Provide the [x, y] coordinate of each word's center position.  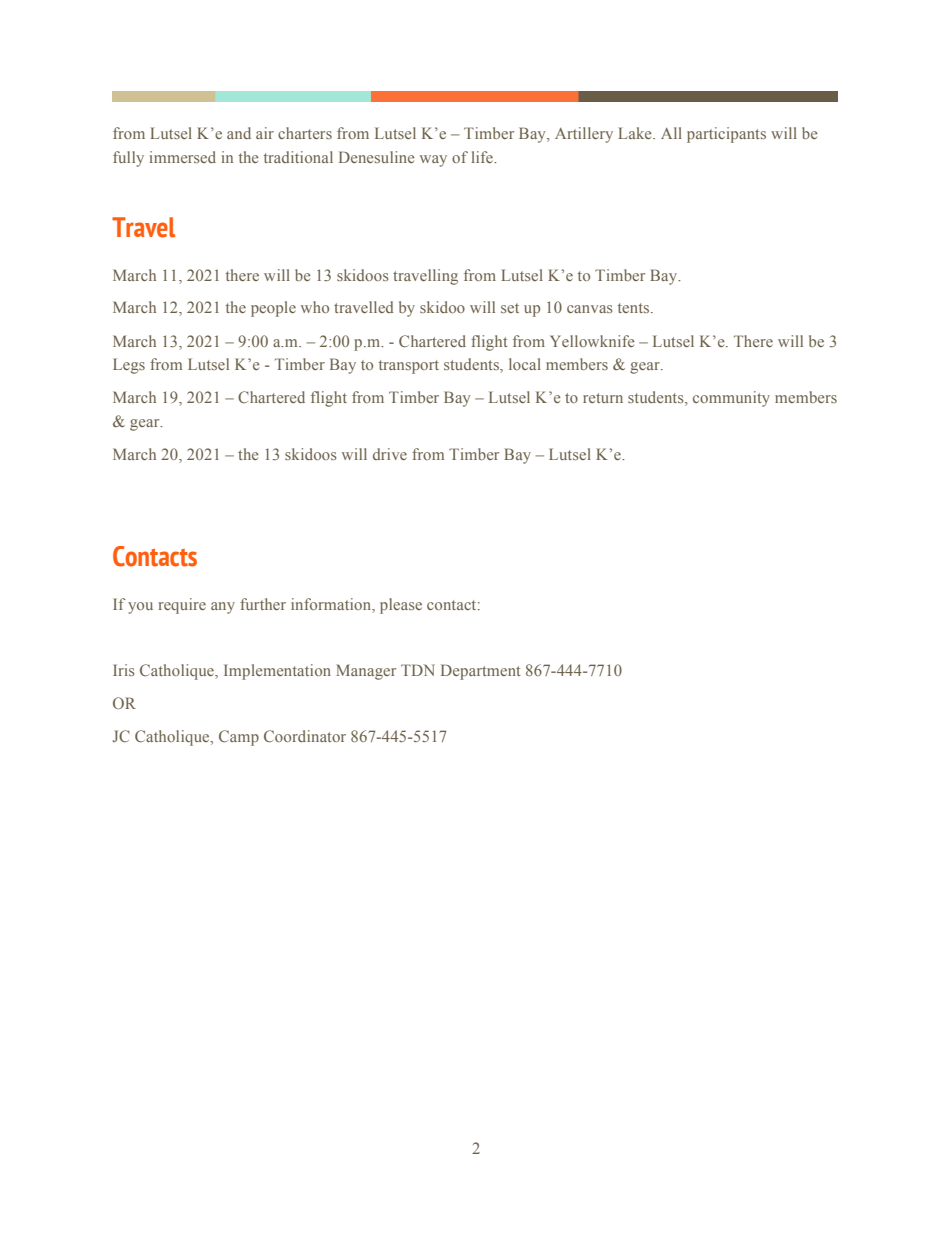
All [671, 133]
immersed [183, 157]
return [603, 398]
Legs [129, 366]
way [433, 161]
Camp [239, 738]
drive [390, 454]
